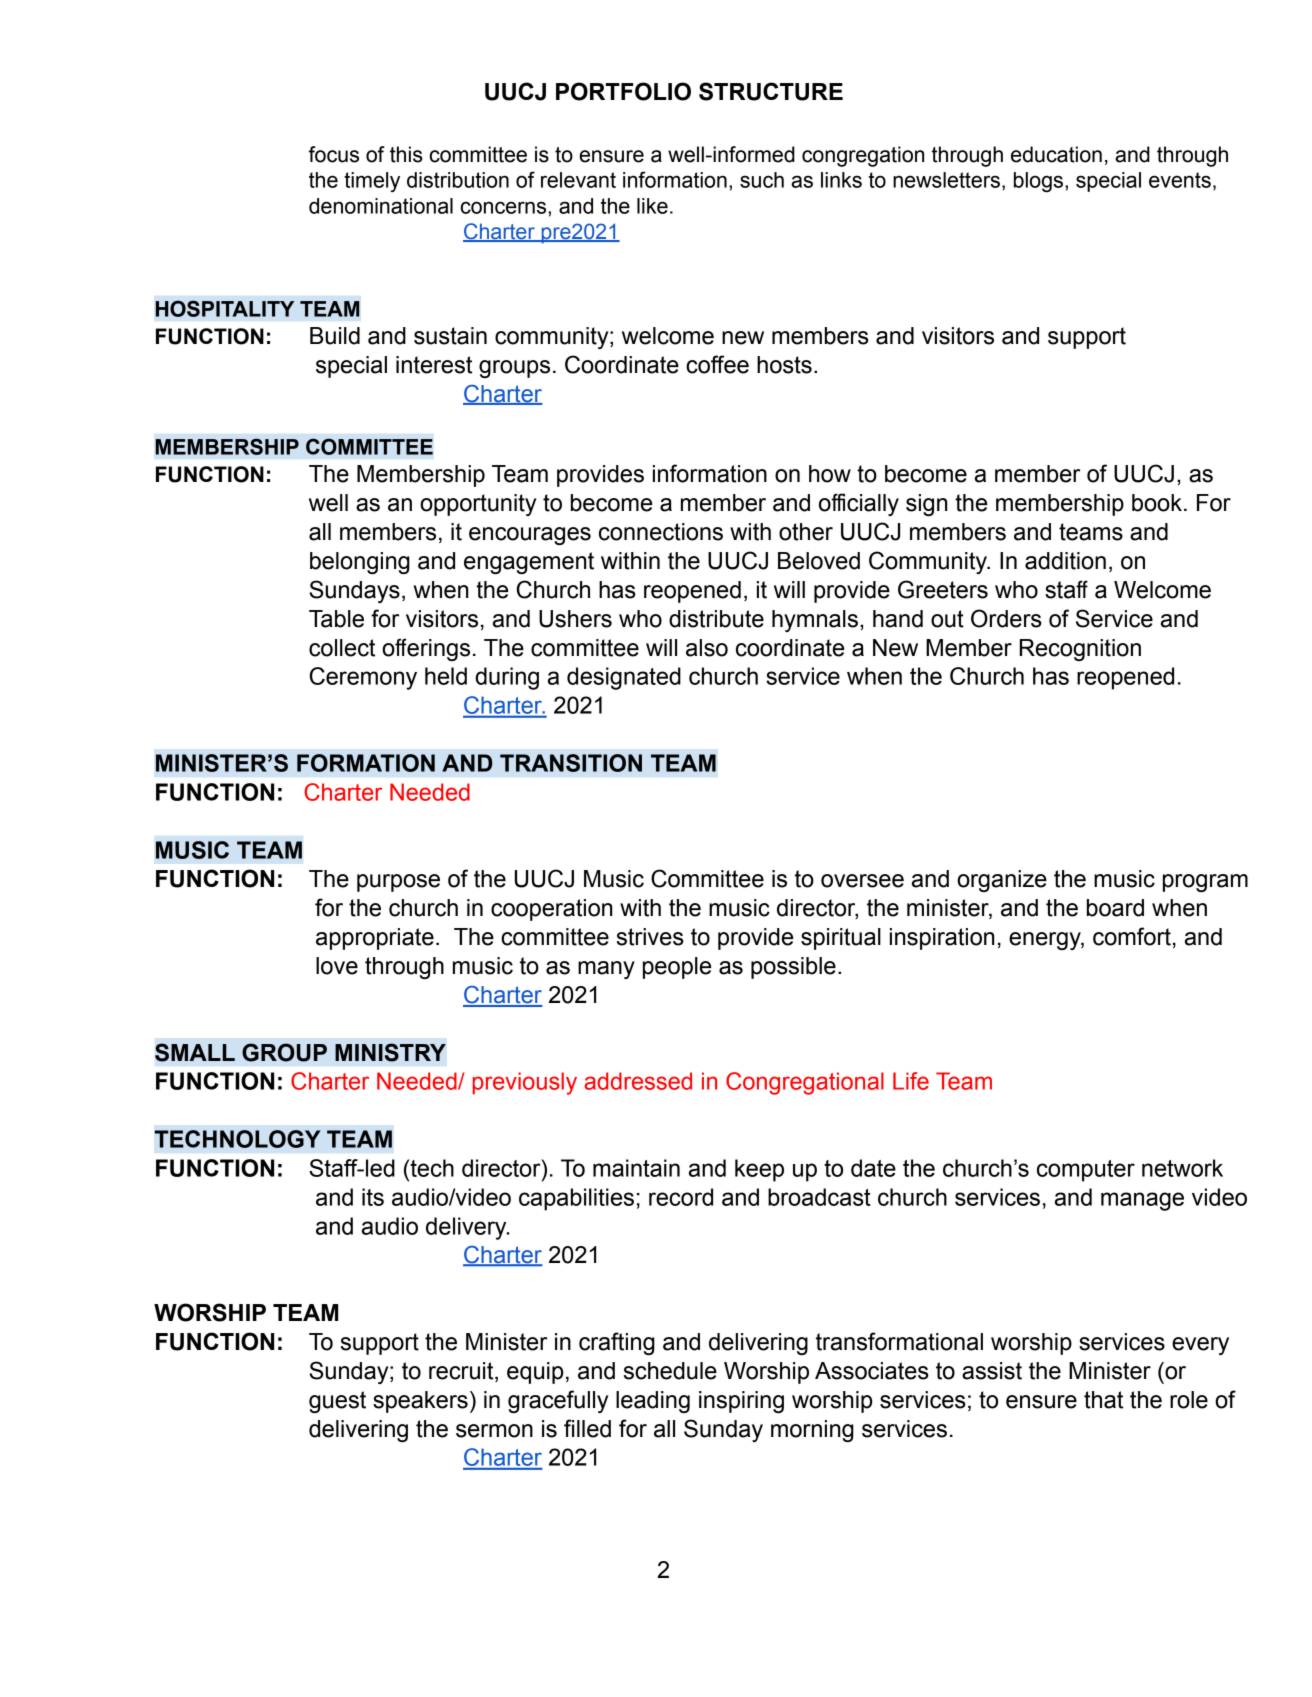 This page has height=1697, width=1312. Describe the element at coordinates (638, 1081) in the page. I see `addressed` at that location.
